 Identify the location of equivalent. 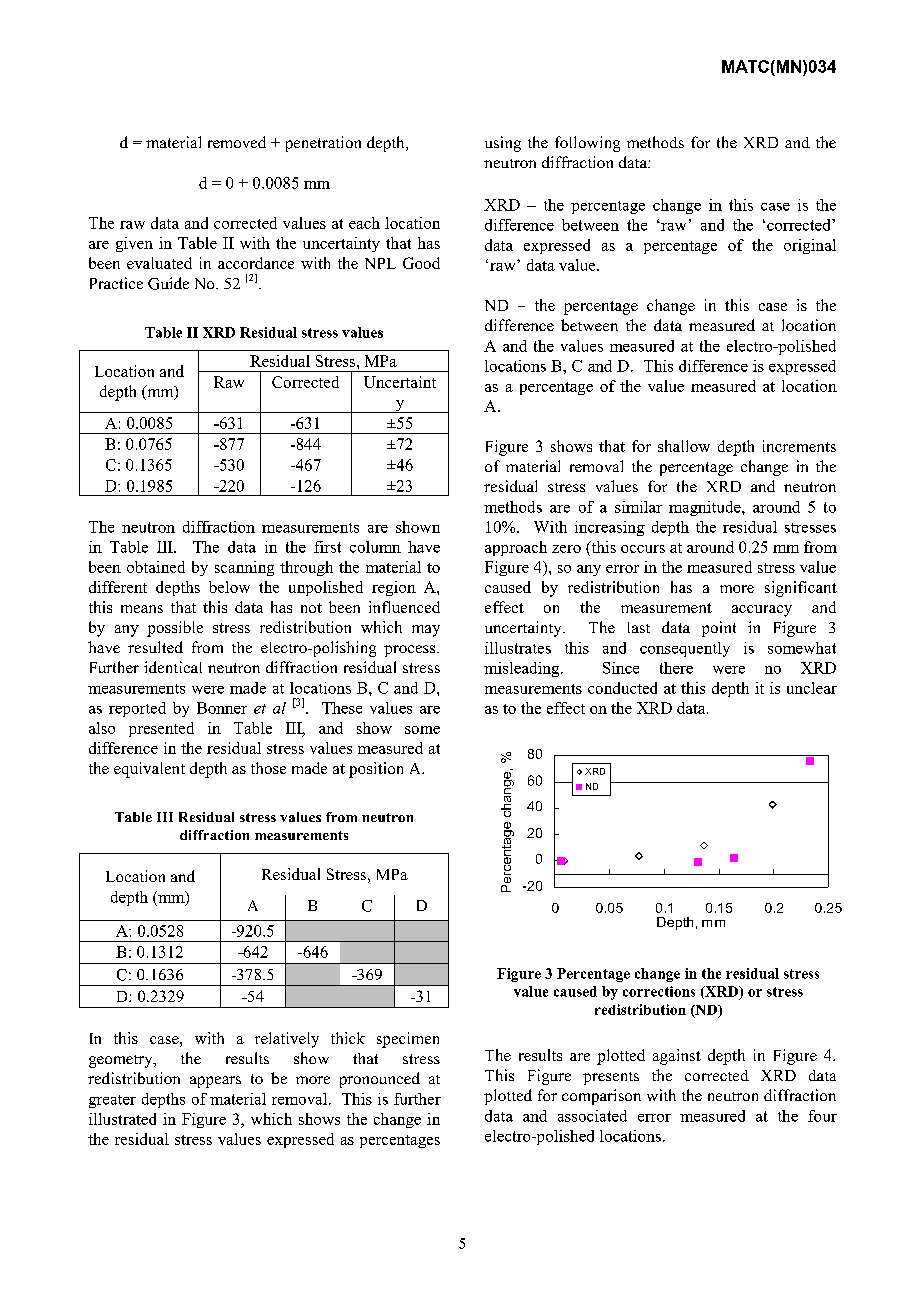
(149, 770).
